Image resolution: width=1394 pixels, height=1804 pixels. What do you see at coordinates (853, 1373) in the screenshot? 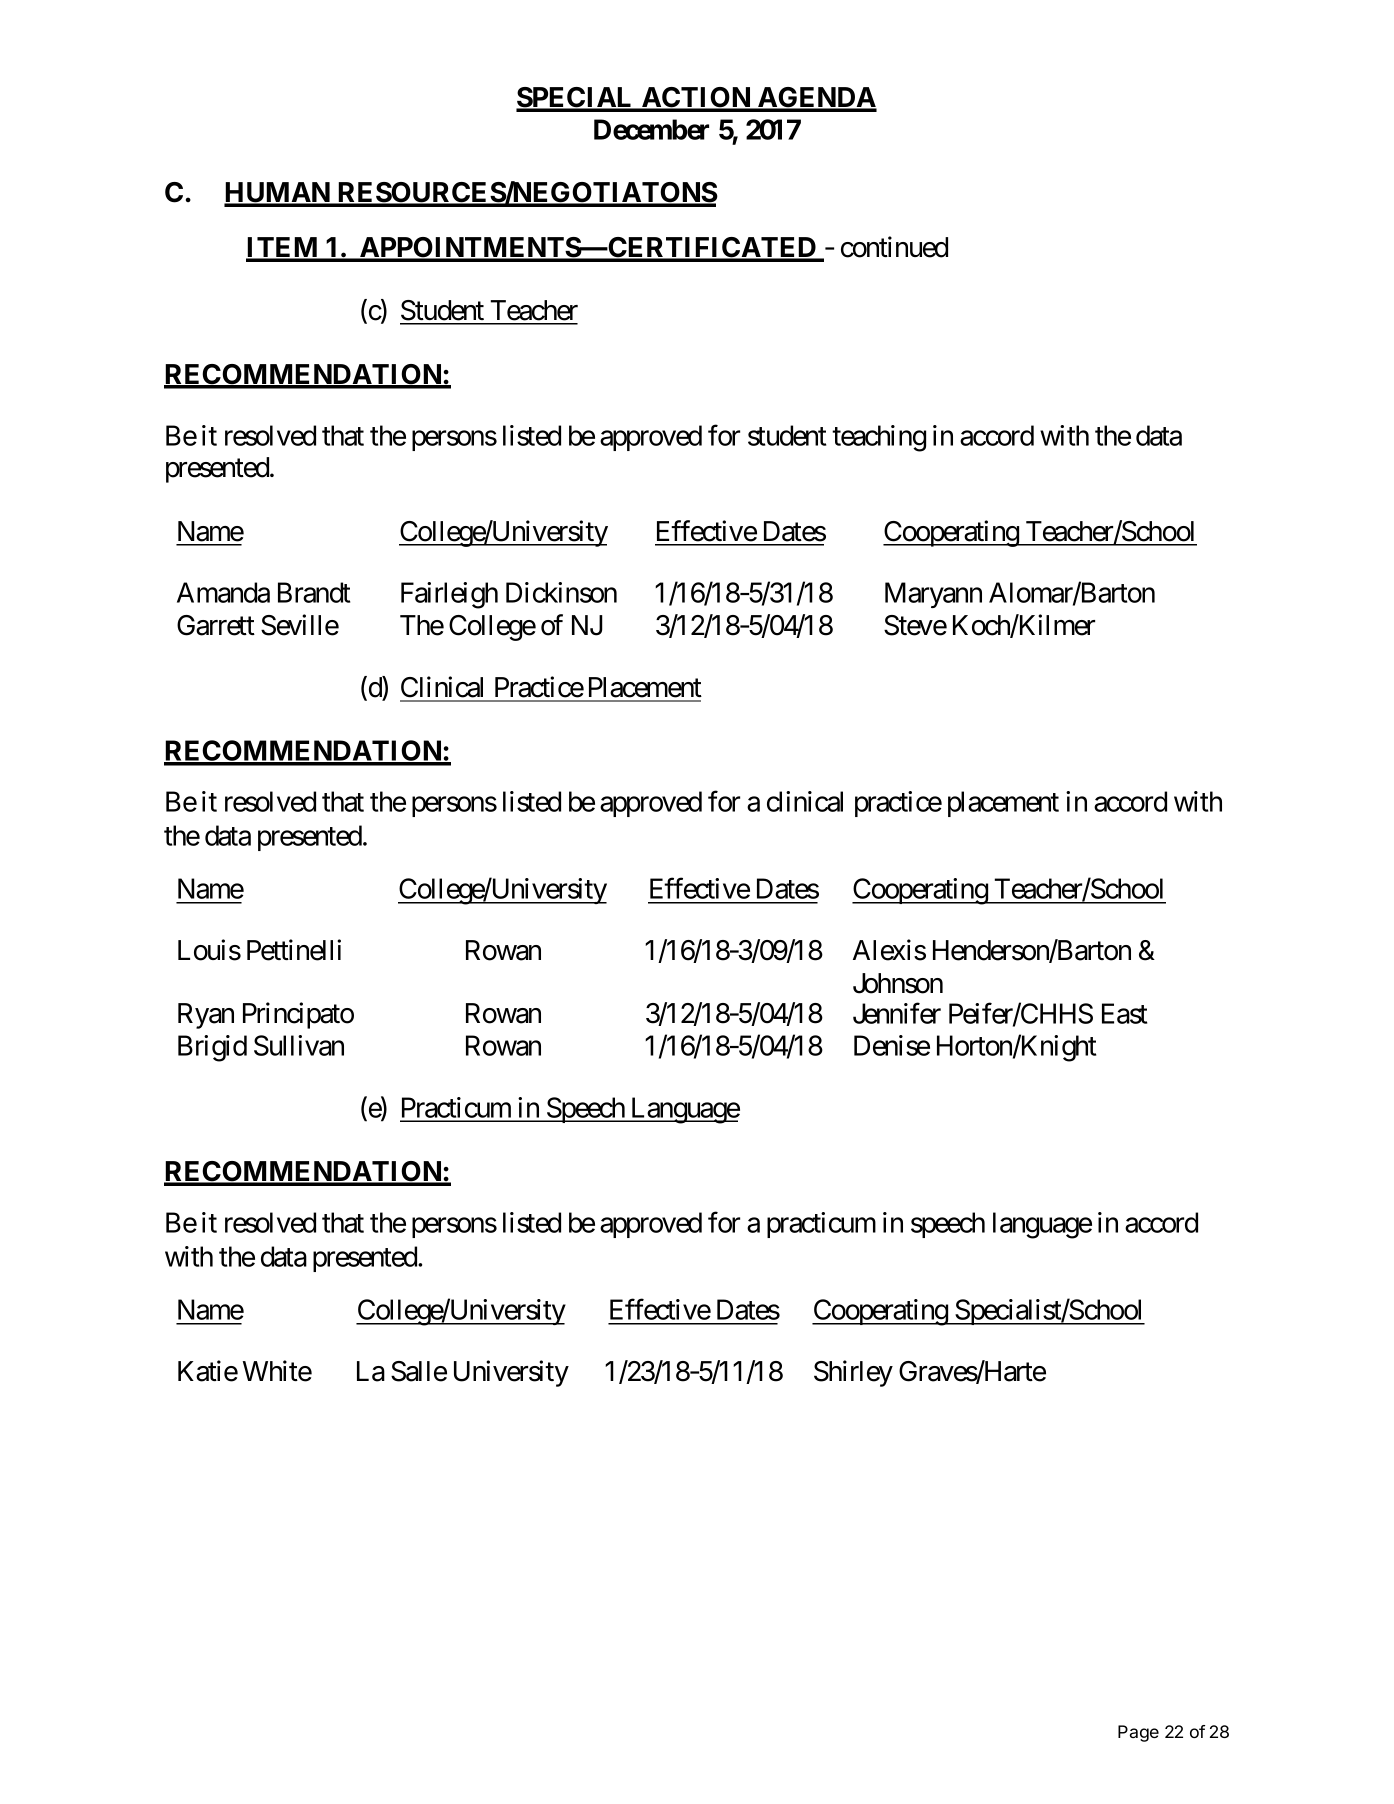
I see `Shirley` at bounding box center [853, 1373].
